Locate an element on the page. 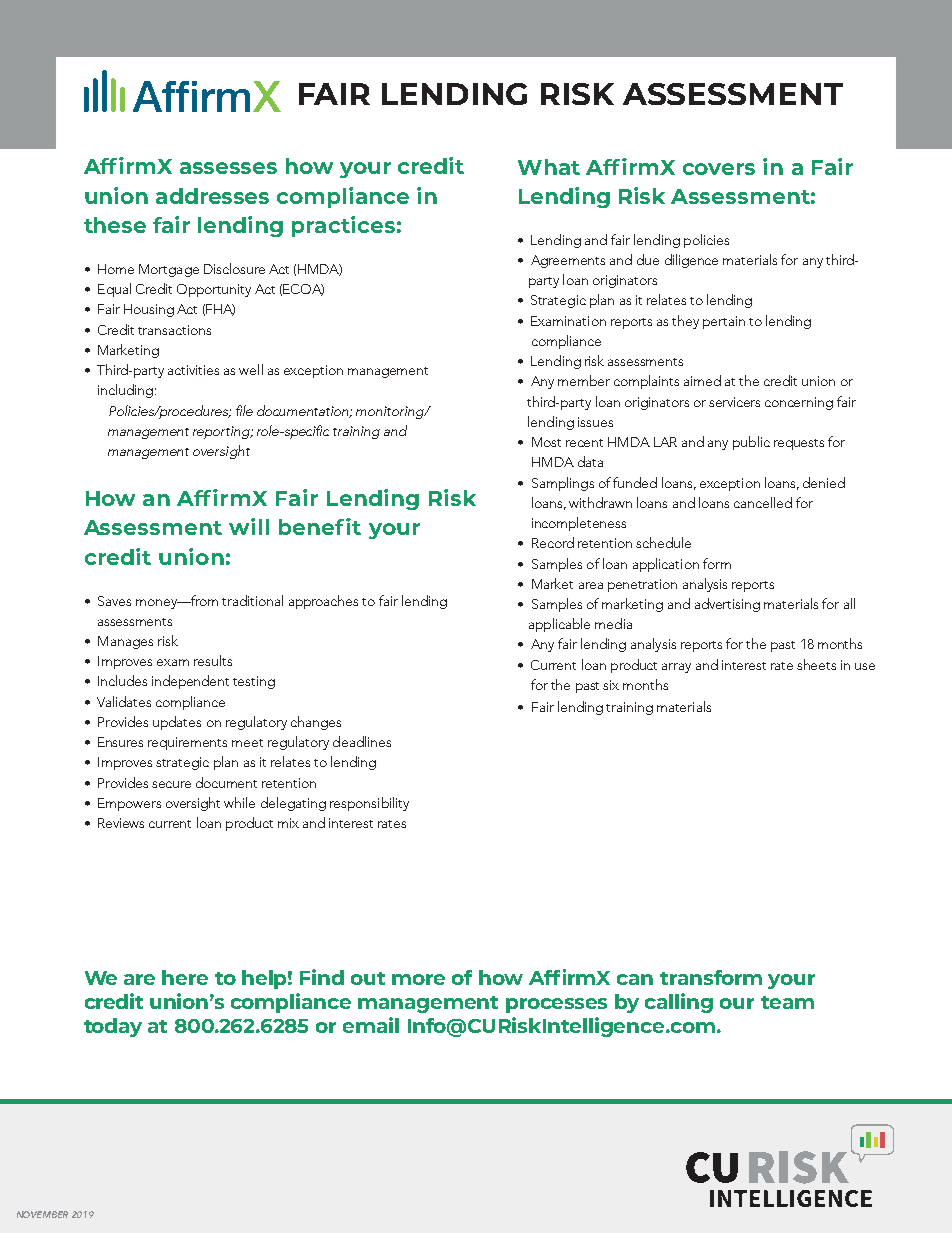 The image size is (952, 1233). deadlines is located at coordinates (362, 741).
